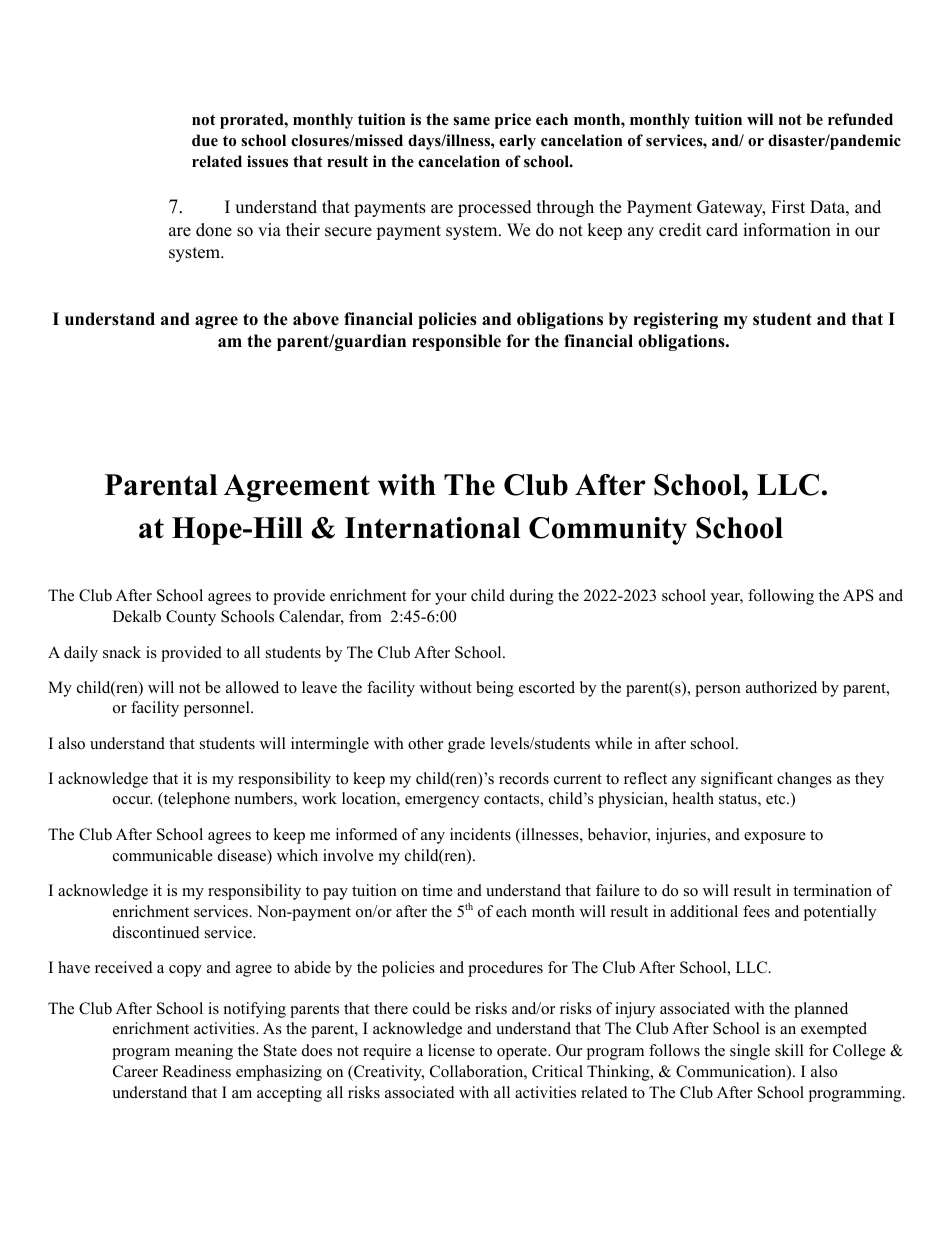 The height and width of the image is (1233, 952). What do you see at coordinates (451, 599) in the image?
I see `your` at bounding box center [451, 599].
